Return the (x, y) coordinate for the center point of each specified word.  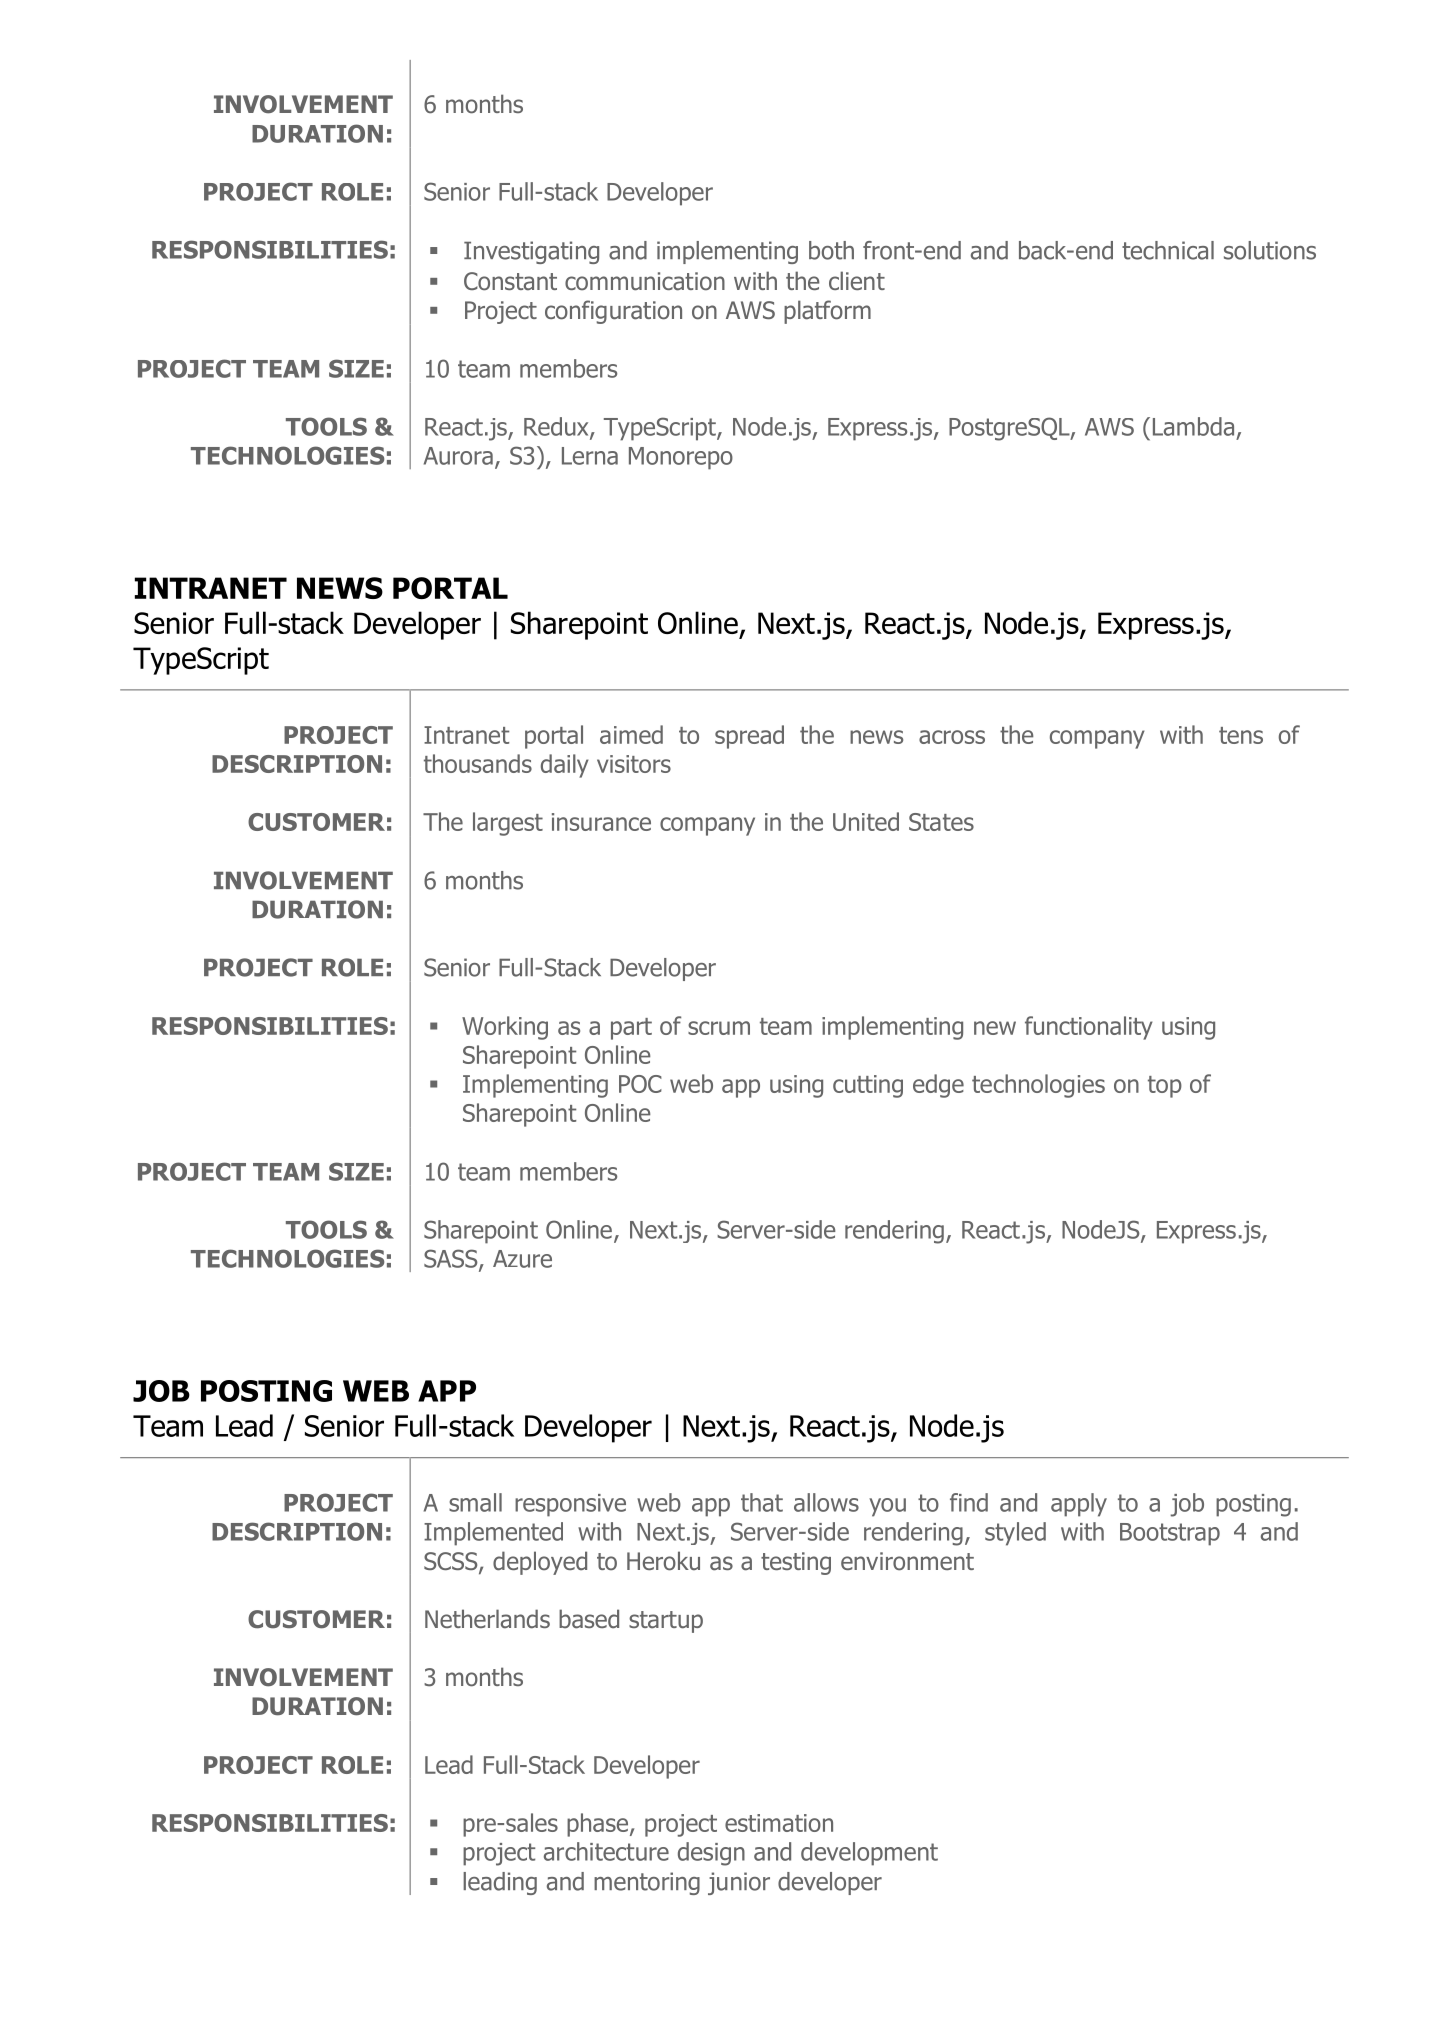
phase (599, 1825)
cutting (868, 1086)
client (857, 280)
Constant (510, 281)
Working (505, 1028)
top (1165, 1087)
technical (1168, 250)
